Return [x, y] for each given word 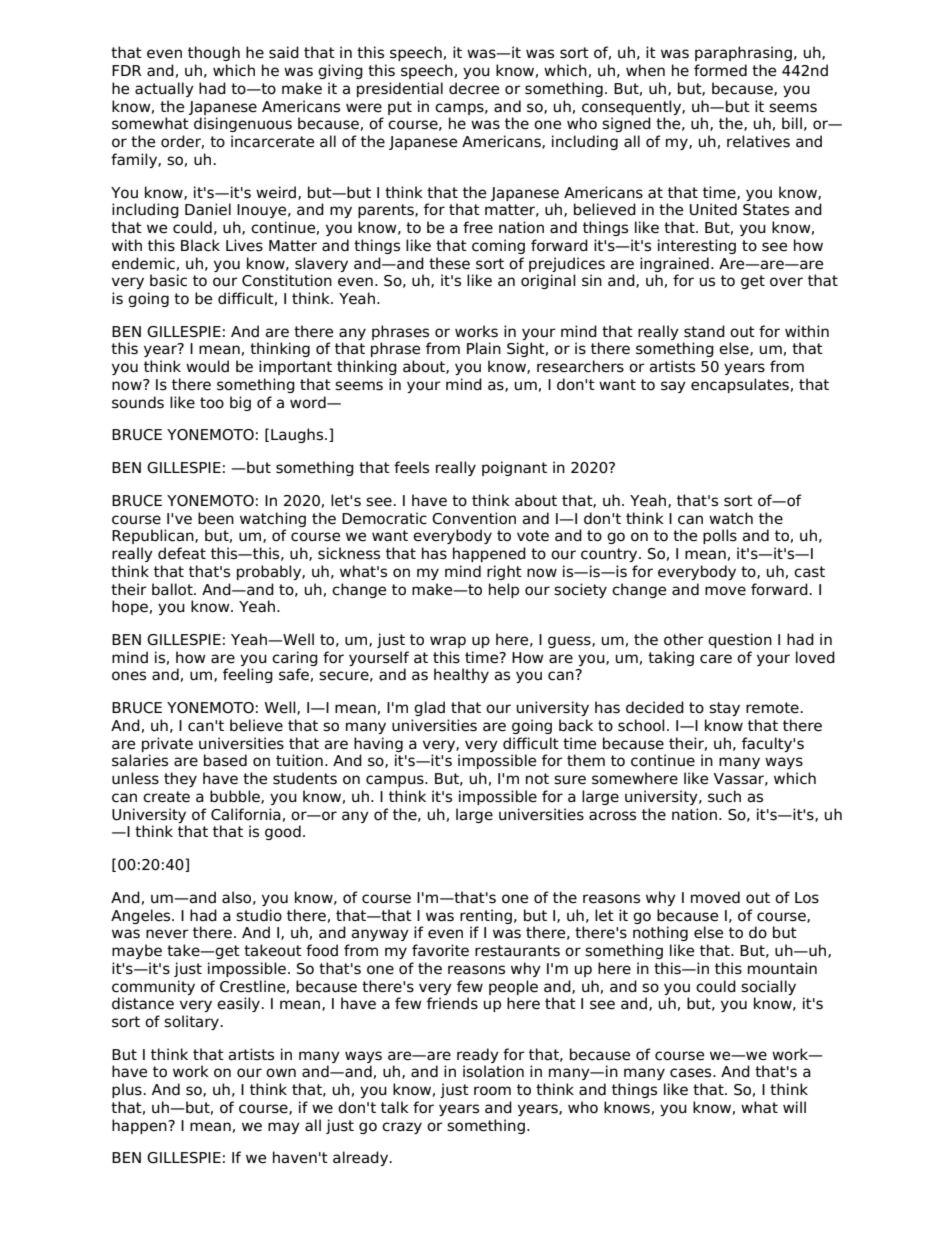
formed [720, 70]
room [492, 1091]
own [281, 1073]
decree [474, 88]
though [214, 53]
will [794, 1107]
